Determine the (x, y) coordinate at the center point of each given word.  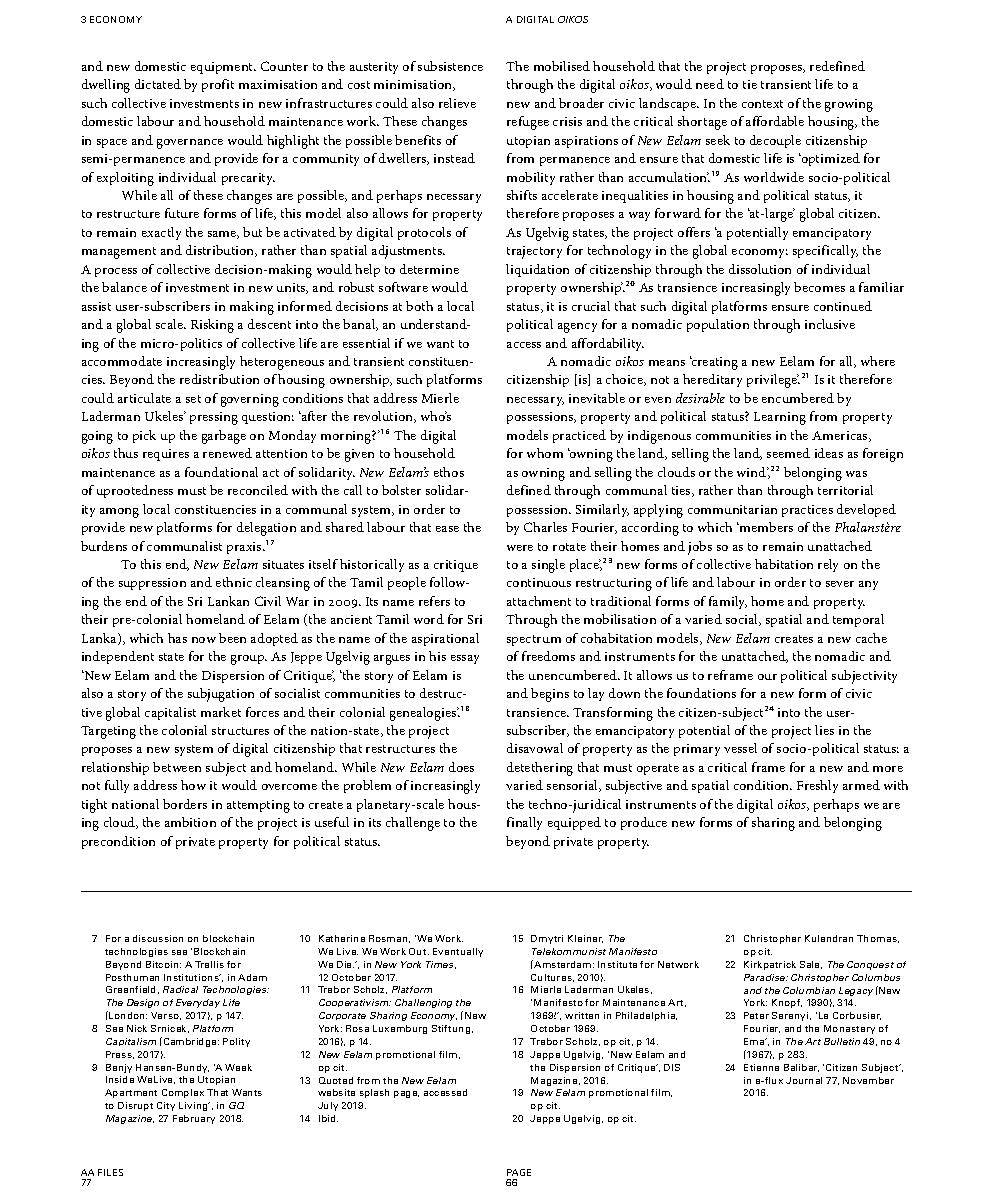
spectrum (534, 640)
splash (374, 1093)
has (177, 638)
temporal (858, 620)
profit (218, 85)
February (194, 1119)
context (762, 104)
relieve (457, 103)
